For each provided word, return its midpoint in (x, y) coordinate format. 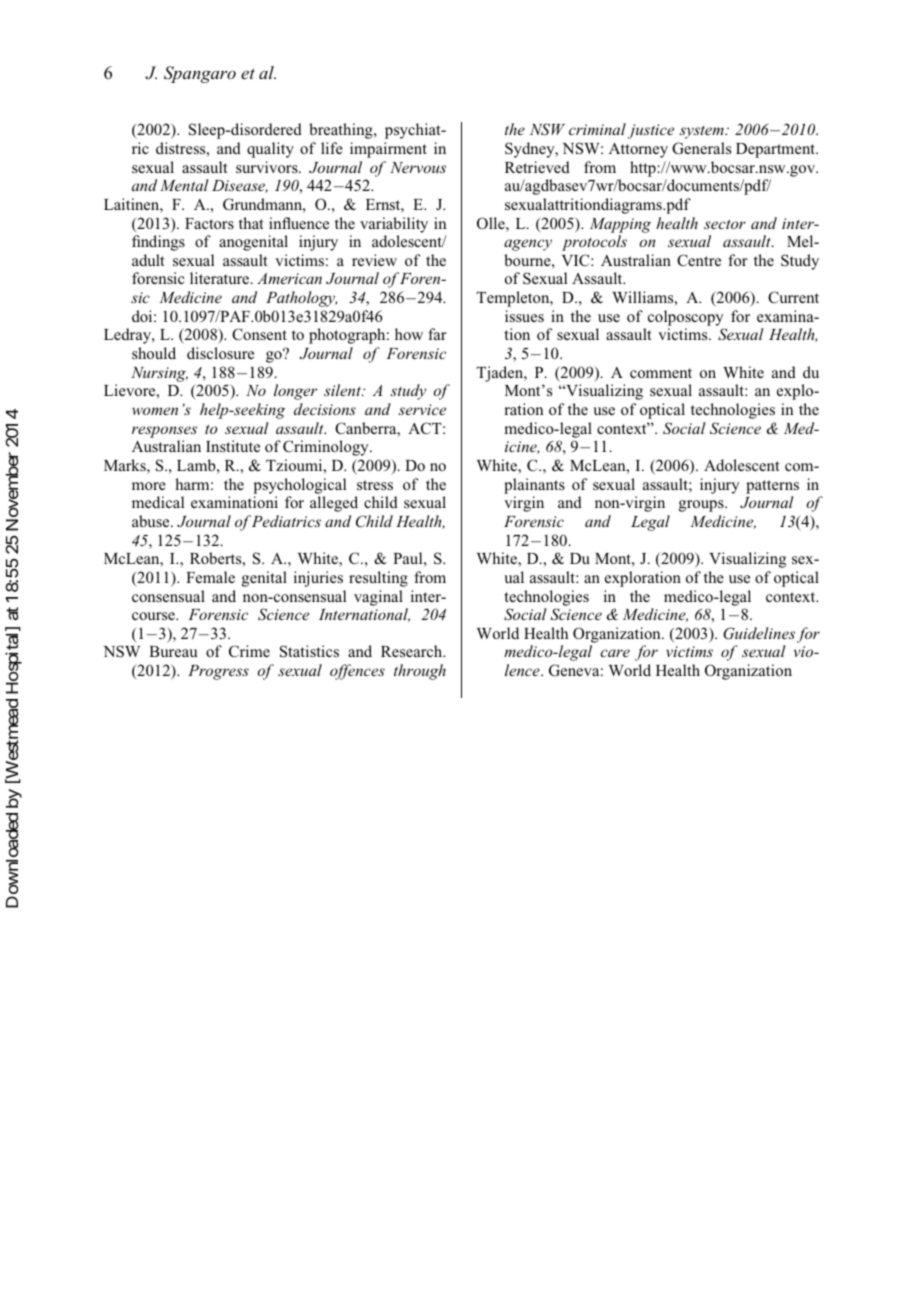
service (422, 409)
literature (220, 278)
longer (295, 392)
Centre (699, 260)
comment (661, 373)
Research (413, 651)
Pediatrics (285, 521)
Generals (701, 148)
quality (270, 150)
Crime (249, 651)
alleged (334, 504)
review (374, 260)
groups (702, 506)
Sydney (531, 150)
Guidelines (759, 633)
